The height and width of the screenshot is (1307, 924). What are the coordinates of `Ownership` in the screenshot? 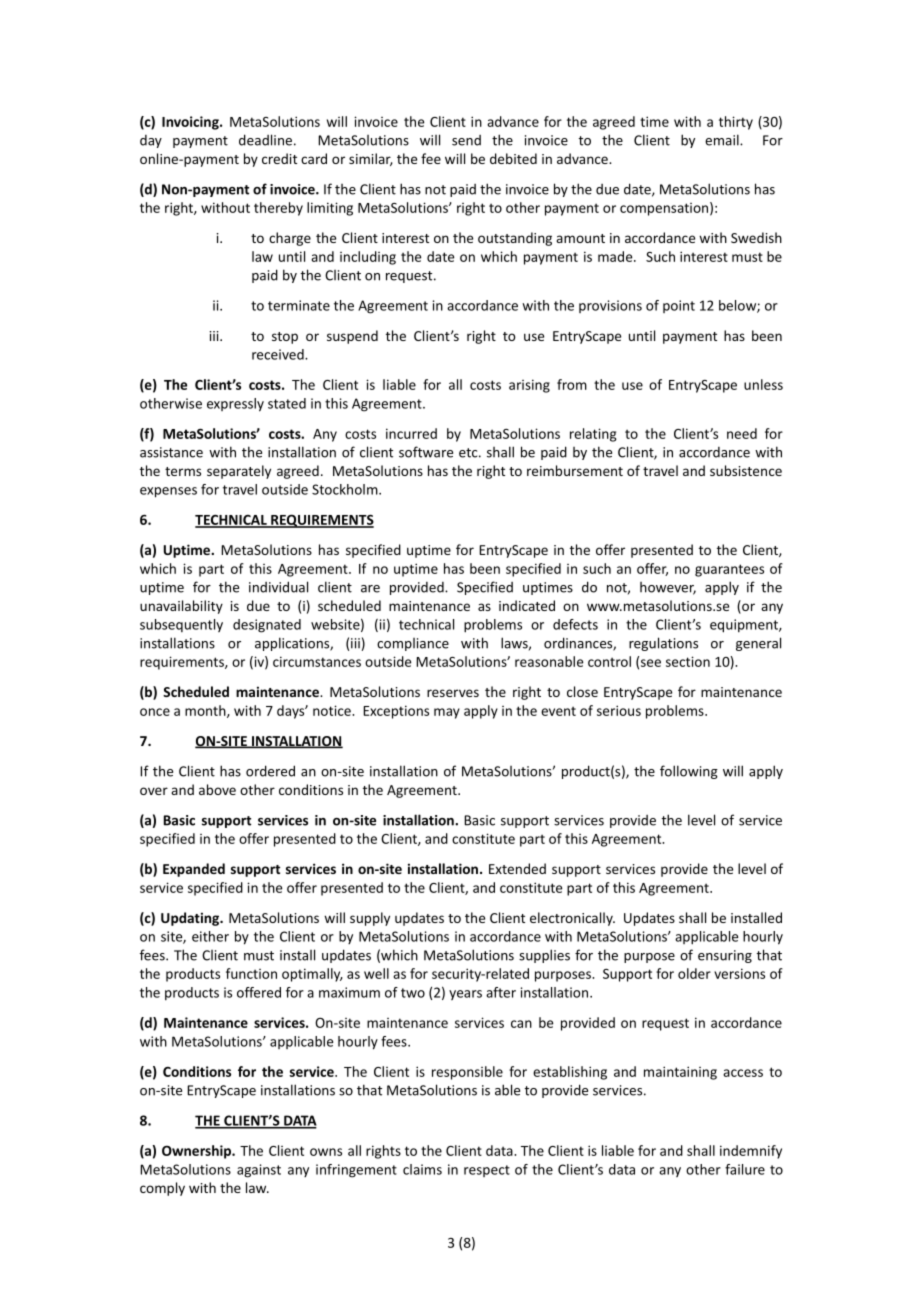 It's located at (197, 1152).
